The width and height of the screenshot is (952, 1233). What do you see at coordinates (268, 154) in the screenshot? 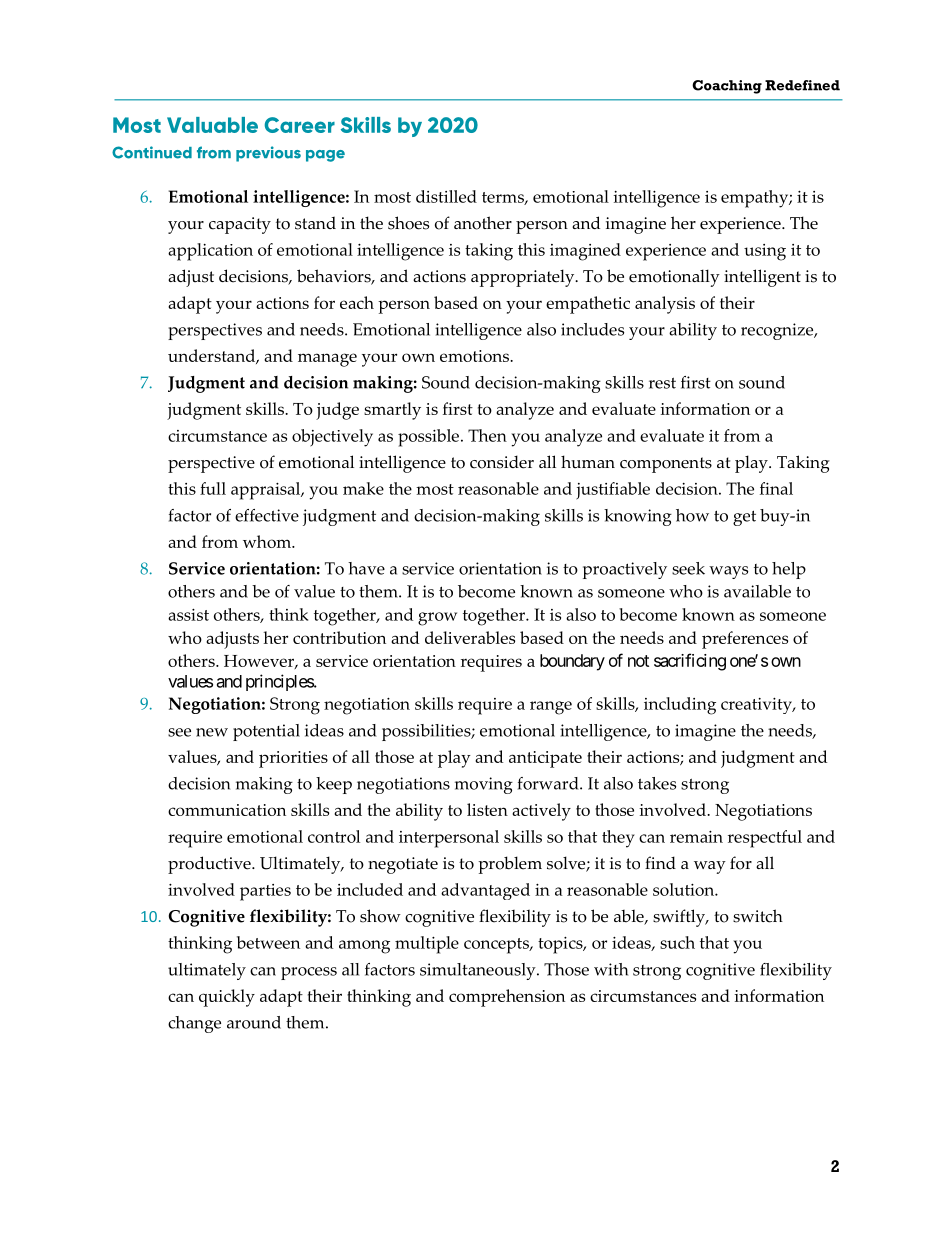
I see `previous` at bounding box center [268, 154].
